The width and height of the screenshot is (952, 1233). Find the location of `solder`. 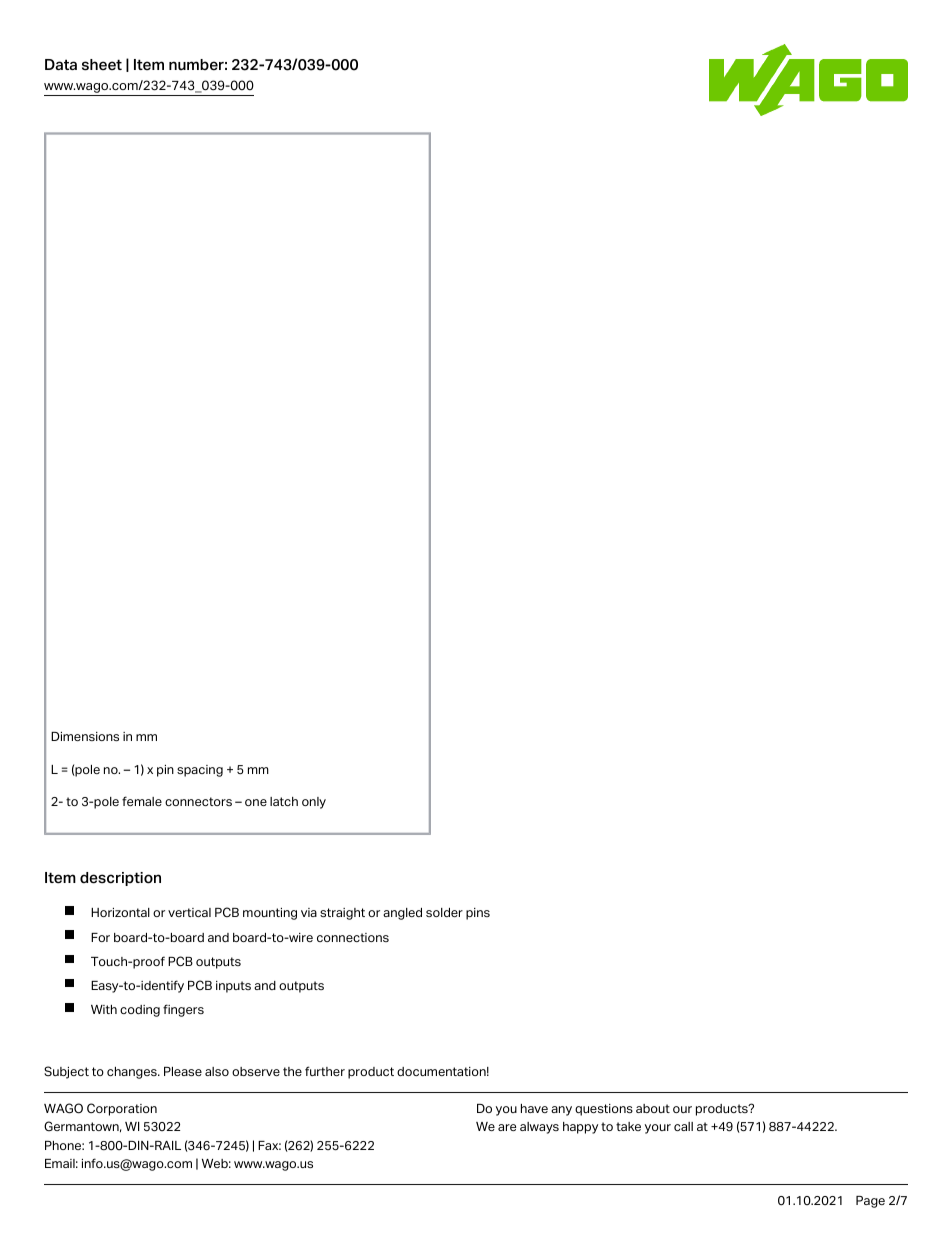

solder is located at coordinates (444, 912).
